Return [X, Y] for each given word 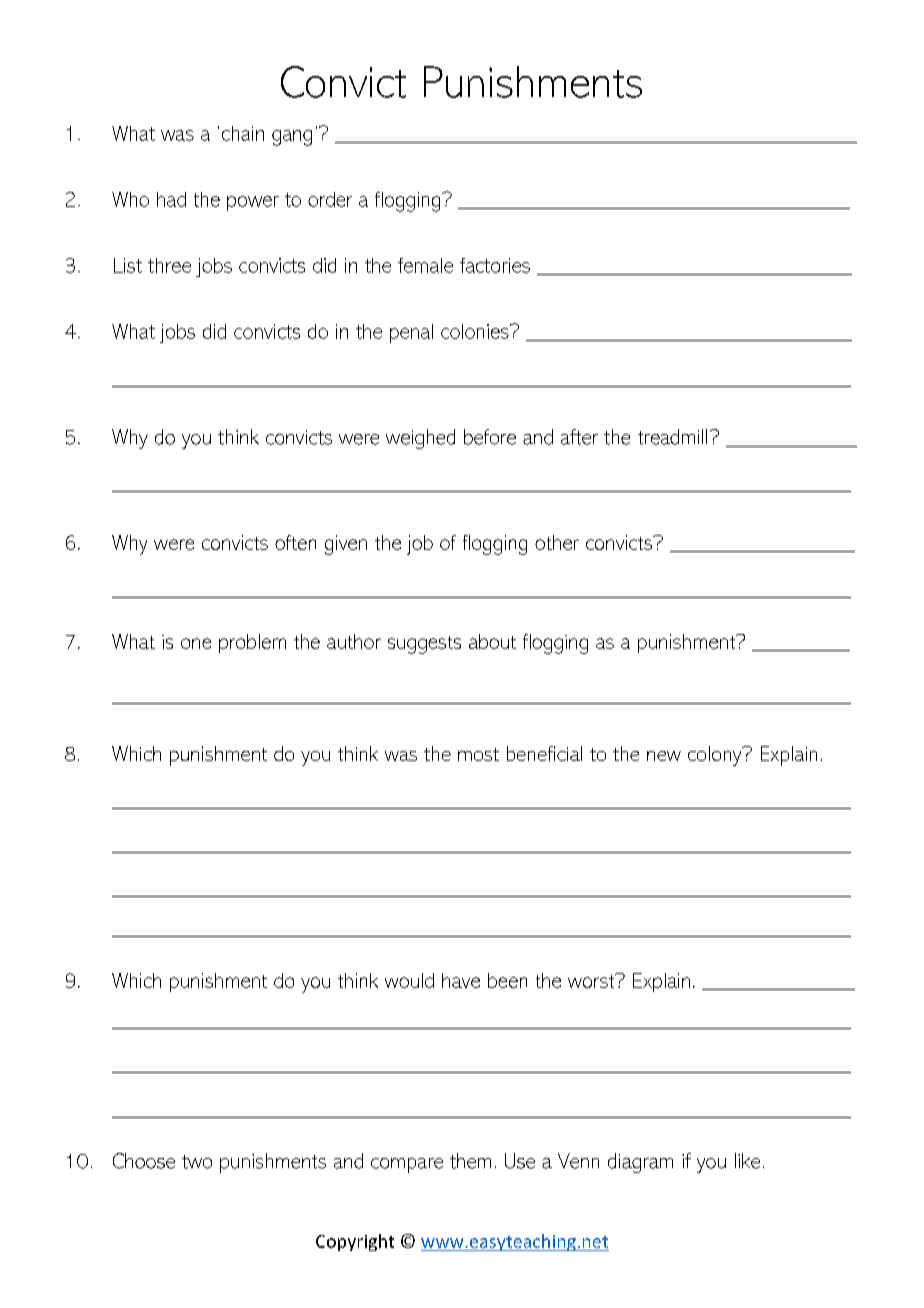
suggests [424, 645]
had [171, 199]
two [197, 1162]
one [196, 643]
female [425, 265]
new [664, 756]
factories [495, 265]
